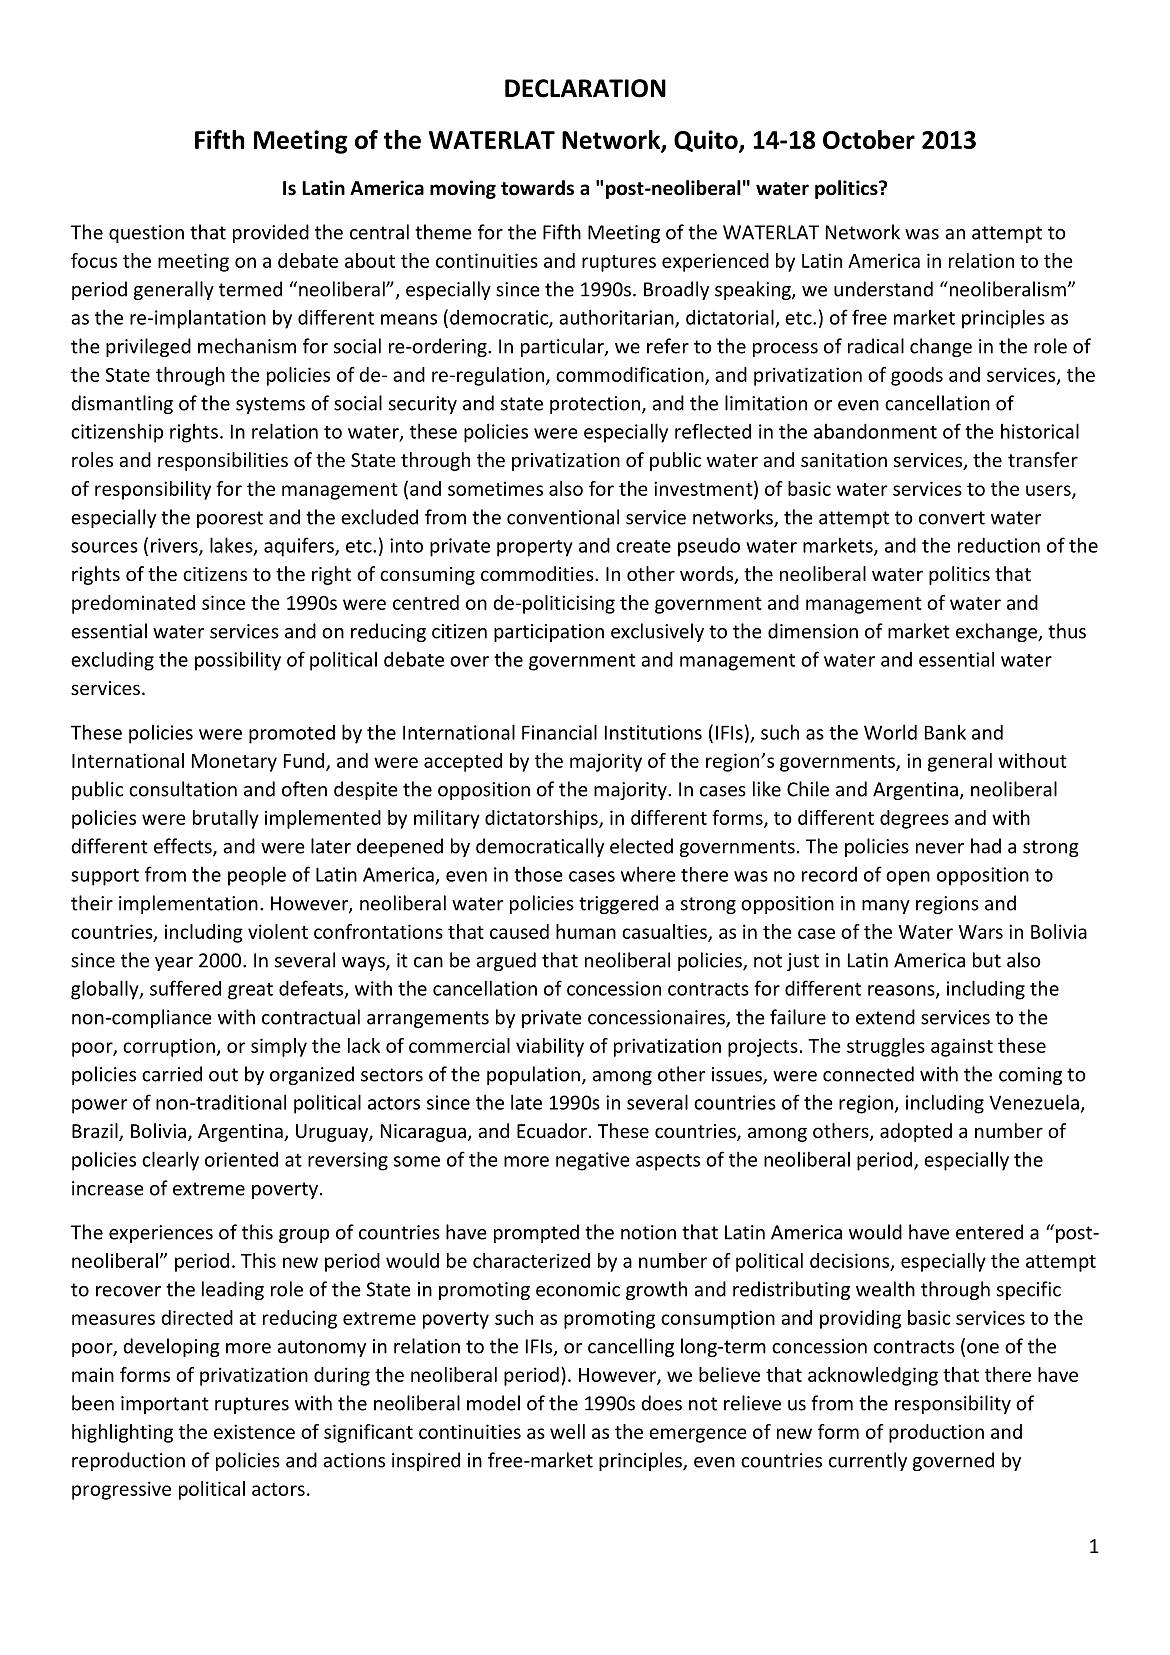 The image size is (1170, 1655). I want to click on DECLARATION, so click(585, 88).
